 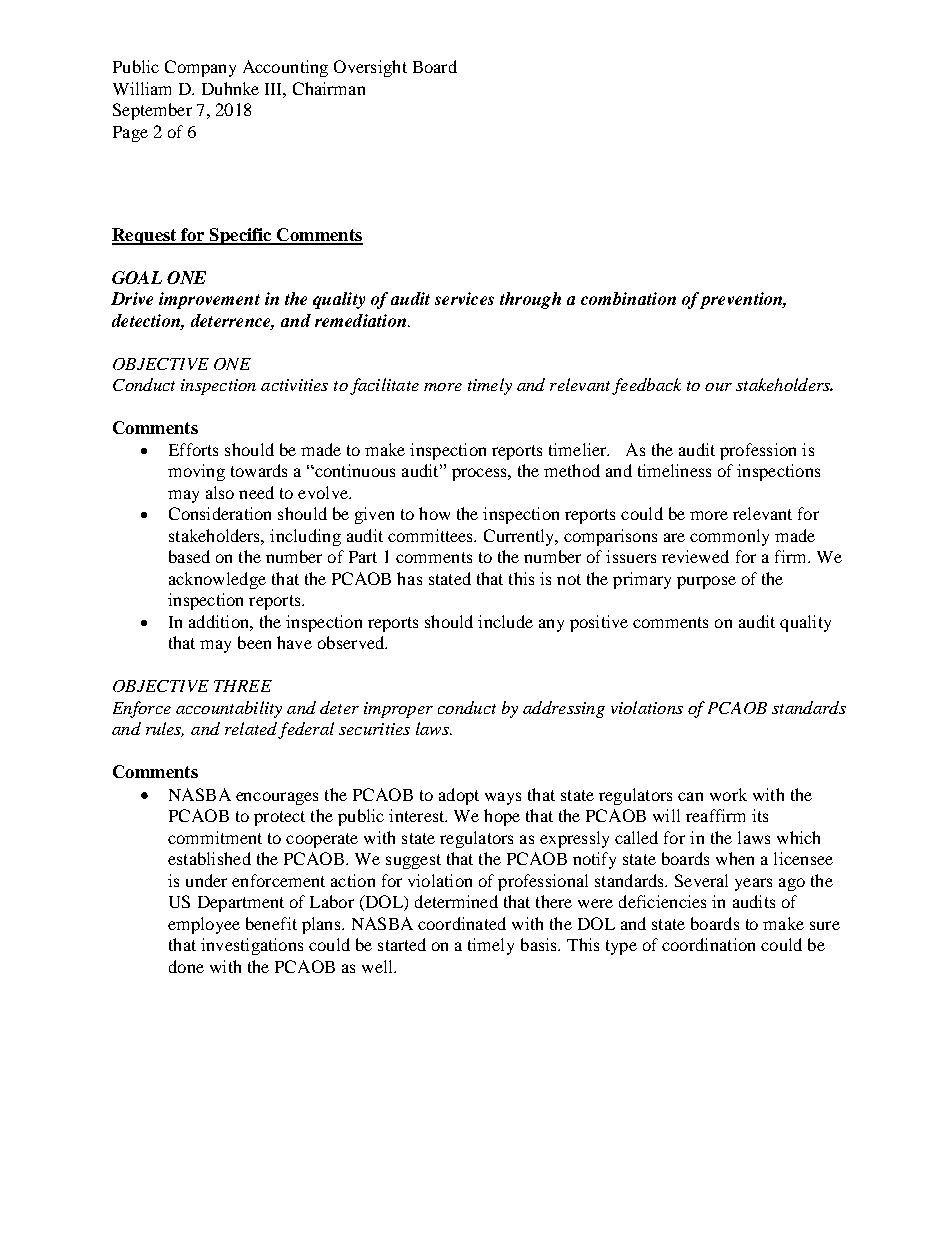 What do you see at coordinates (294, 385) in the image?
I see `activities` at bounding box center [294, 385].
